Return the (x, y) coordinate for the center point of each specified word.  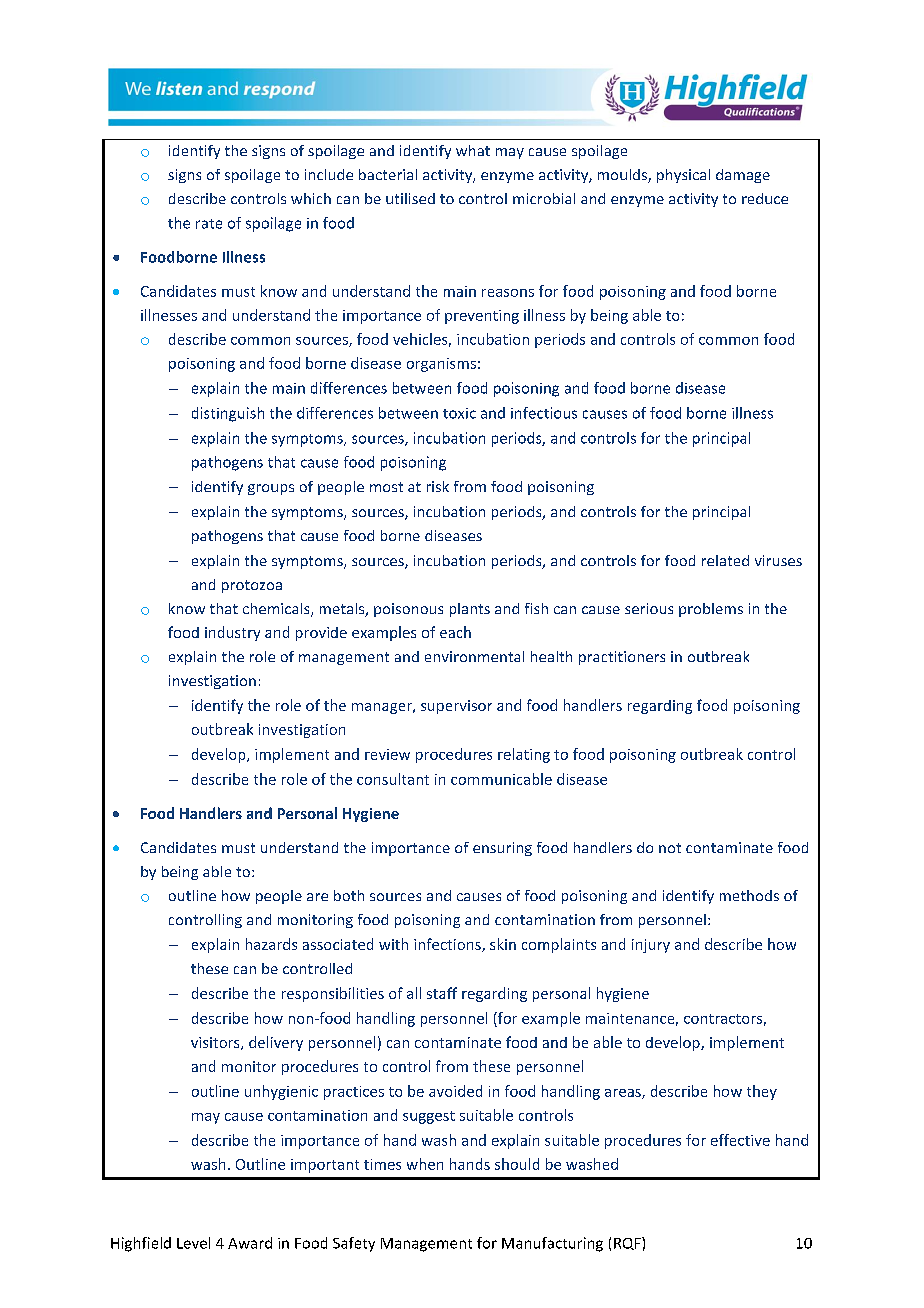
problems (711, 610)
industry (232, 633)
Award (250, 1243)
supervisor (456, 707)
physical (683, 176)
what (473, 150)
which (311, 198)
